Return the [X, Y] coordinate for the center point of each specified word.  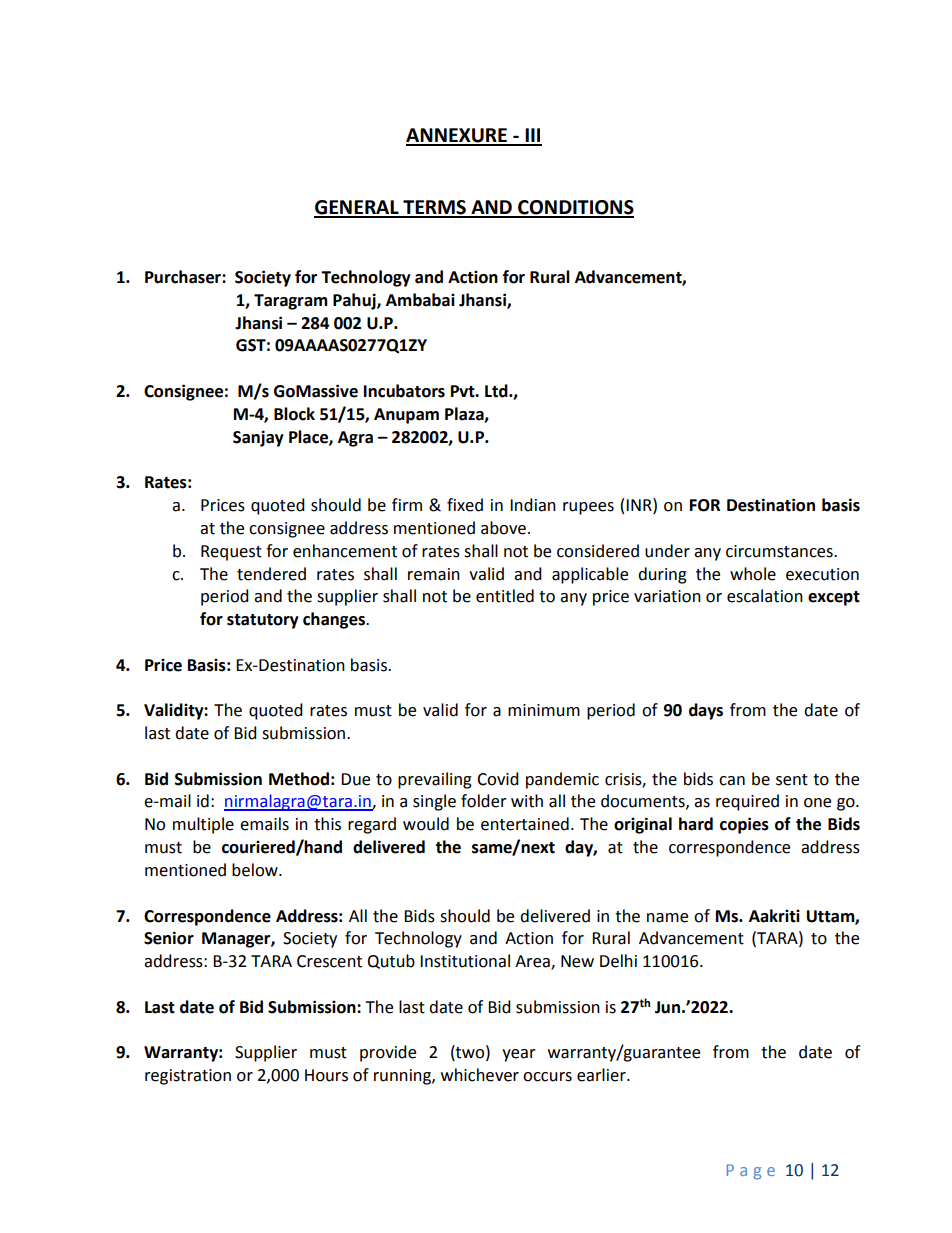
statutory [263, 621]
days [706, 711]
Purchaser [184, 277]
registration [188, 1077]
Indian [533, 505]
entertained [525, 824]
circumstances [780, 551]
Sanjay [258, 438]
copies [744, 825]
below [256, 870]
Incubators [404, 391]
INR [640, 504]
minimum [544, 710]
